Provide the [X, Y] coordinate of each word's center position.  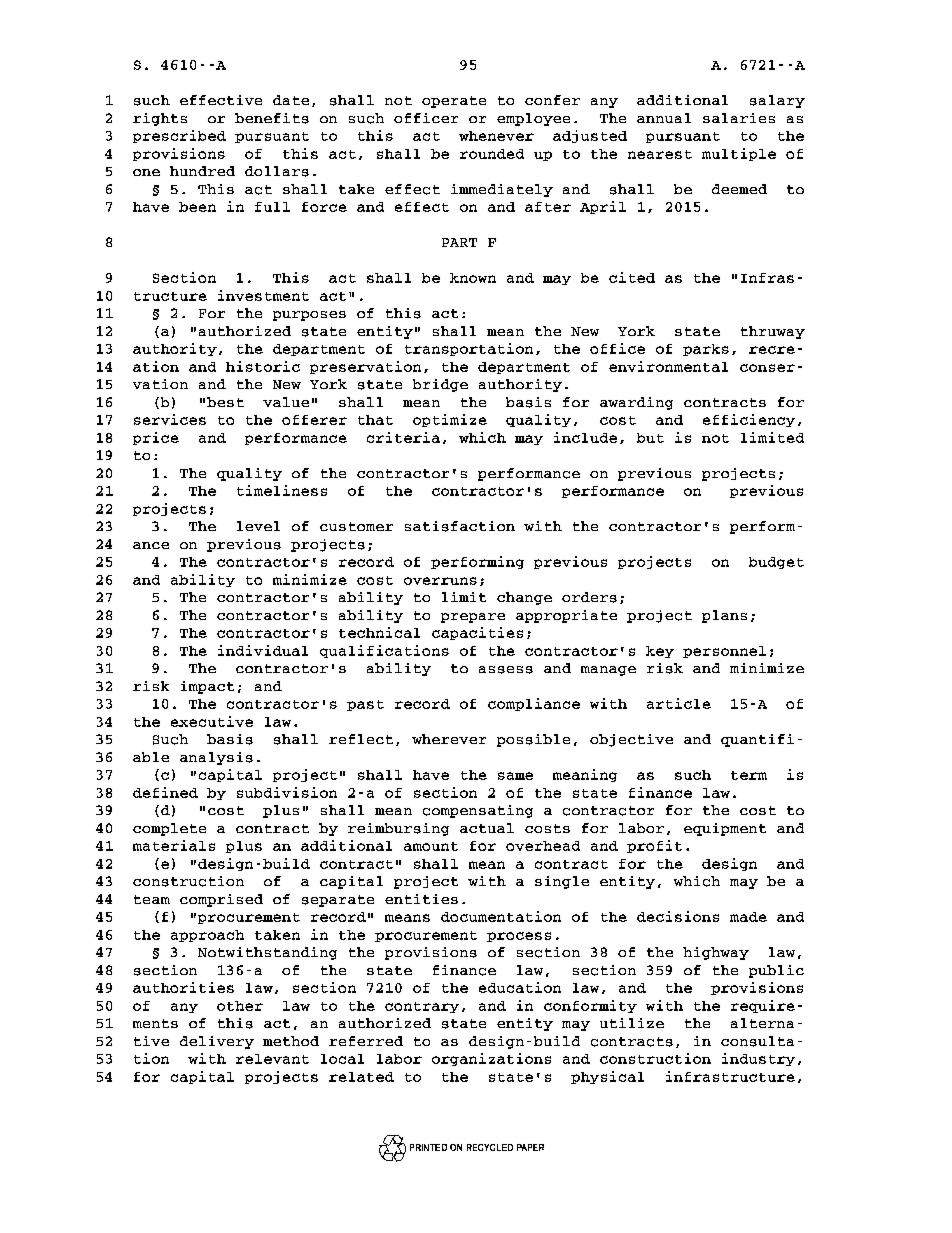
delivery [217, 1042]
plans [724, 616]
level [258, 526]
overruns [440, 581]
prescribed [179, 136]
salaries [739, 118]
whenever [496, 136]
